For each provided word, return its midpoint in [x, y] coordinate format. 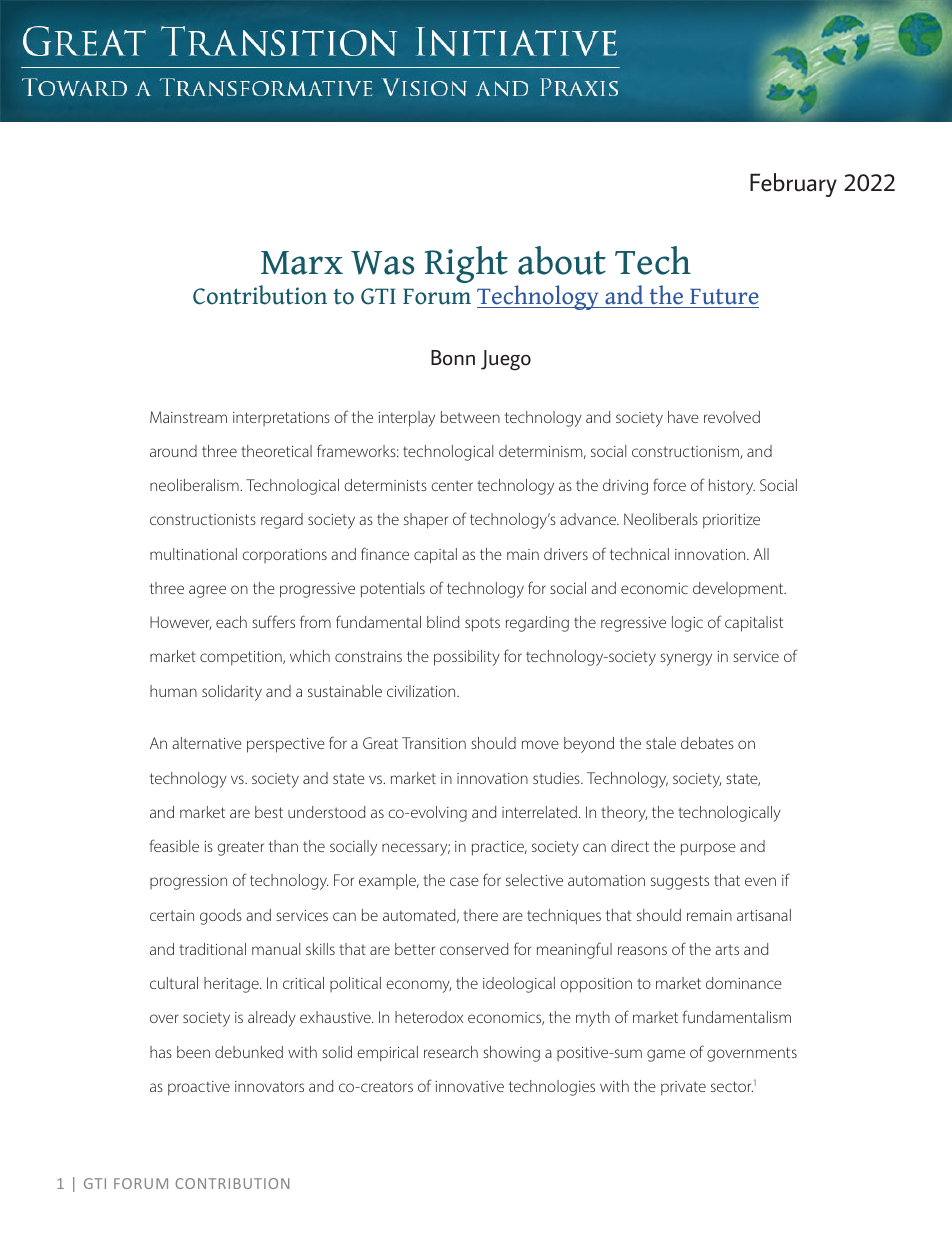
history [732, 487]
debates [707, 743]
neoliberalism [195, 485]
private [683, 1088]
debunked [249, 1052]
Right [466, 264]
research [451, 1052]
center [452, 485]
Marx [302, 263]
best [269, 812]
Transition [434, 743]
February [793, 185]
